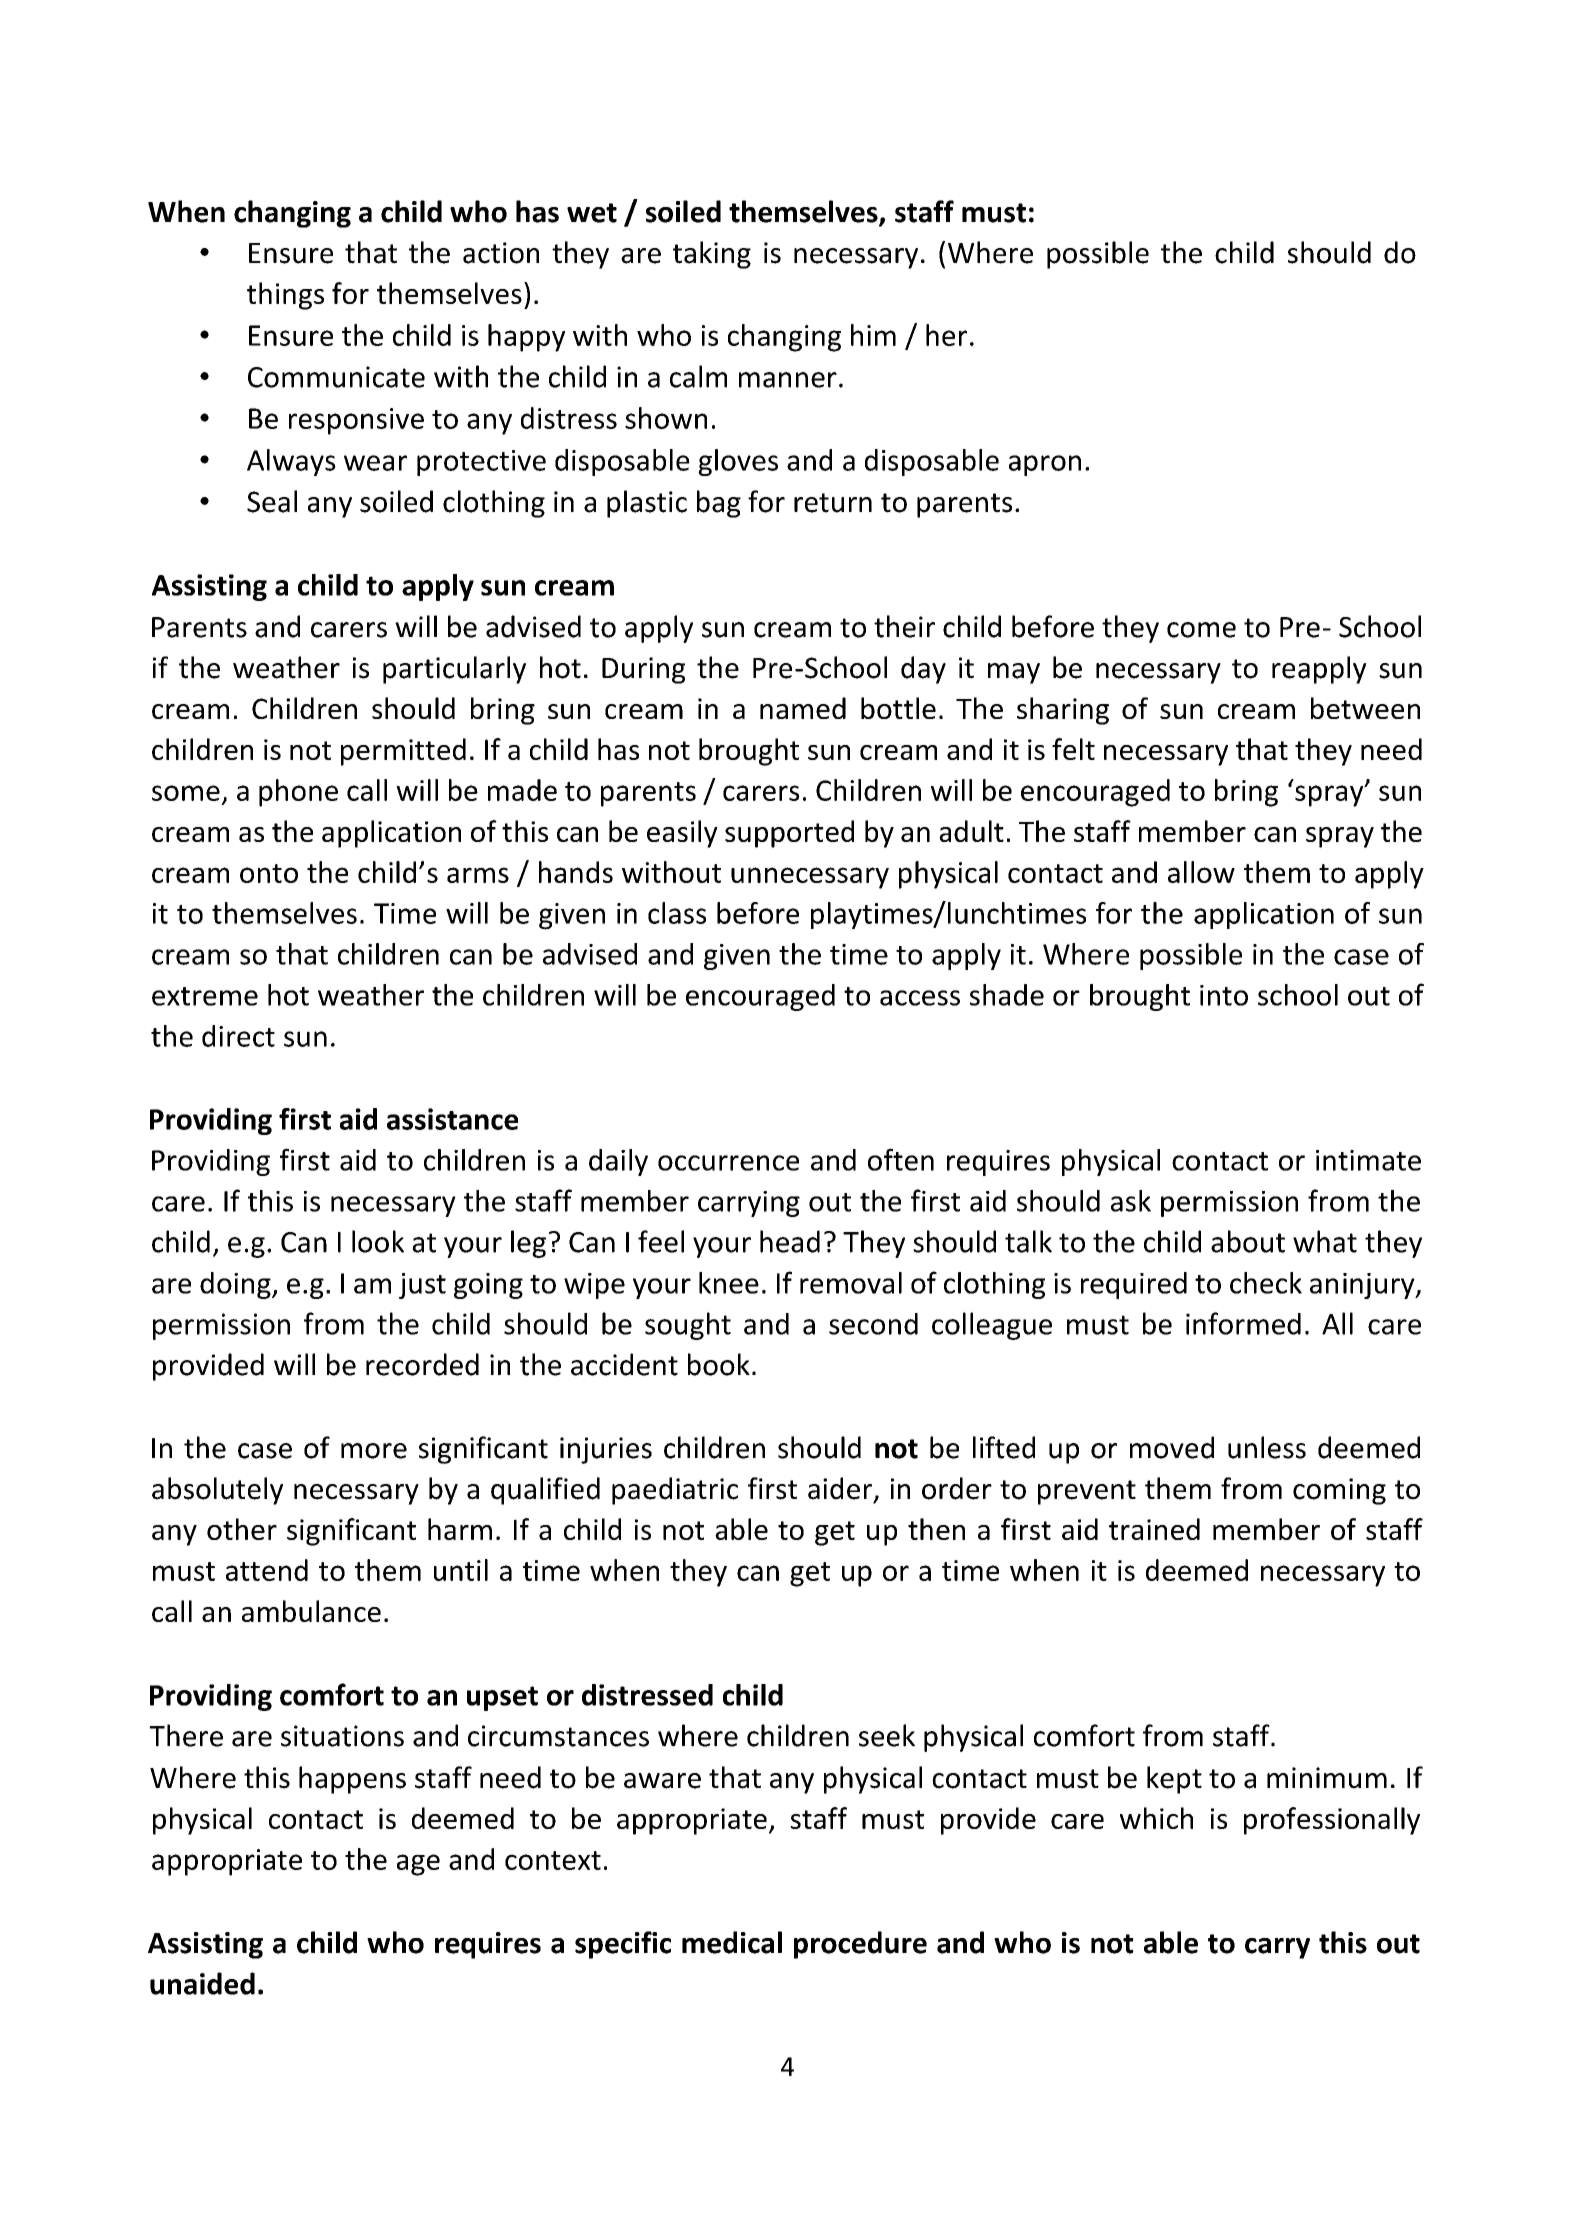 Image resolution: width=1572 pixels, height=2223 pixels. Describe the element at coordinates (285, 296) in the image. I see `things` at that location.
